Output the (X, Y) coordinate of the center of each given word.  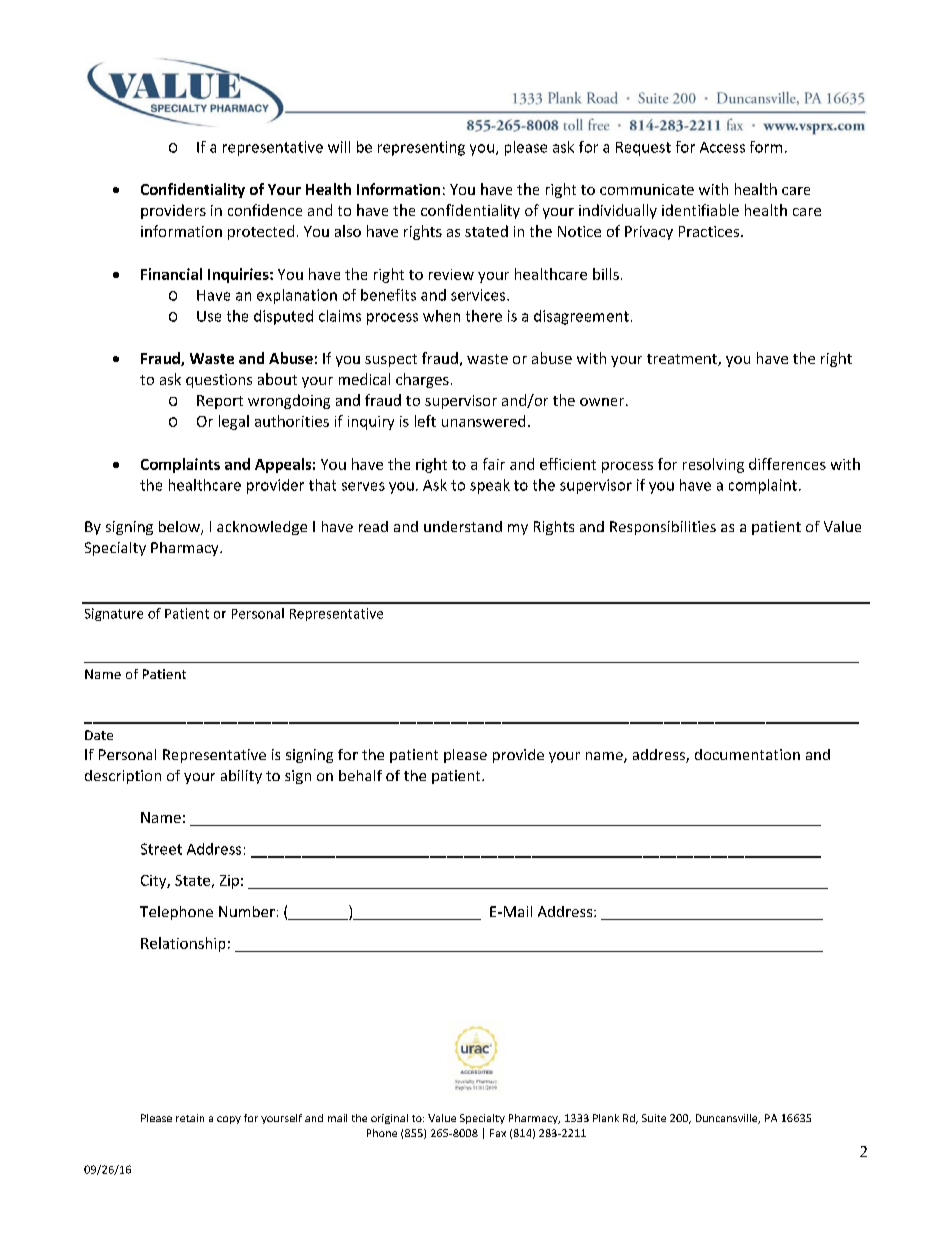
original (389, 1119)
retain (190, 1118)
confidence (265, 210)
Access (722, 147)
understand (463, 526)
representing (421, 148)
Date (99, 735)
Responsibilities (663, 528)
